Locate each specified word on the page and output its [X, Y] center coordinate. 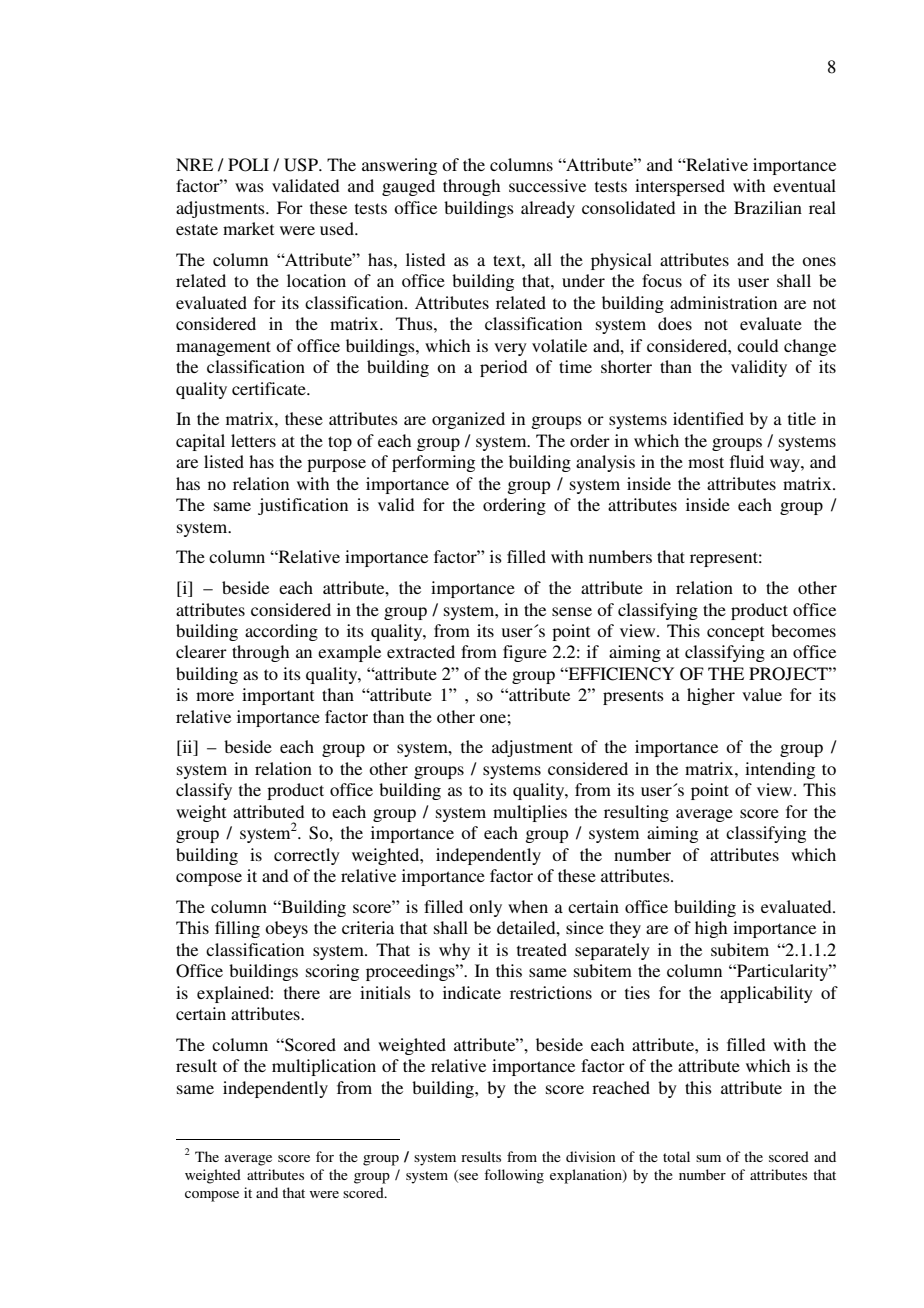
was [249, 187]
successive [547, 185]
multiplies [530, 813]
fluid [747, 461]
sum [708, 1158]
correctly [307, 856]
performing [433, 463]
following [514, 1176]
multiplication [324, 1067]
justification [303, 506]
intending [780, 770]
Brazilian [768, 207]
